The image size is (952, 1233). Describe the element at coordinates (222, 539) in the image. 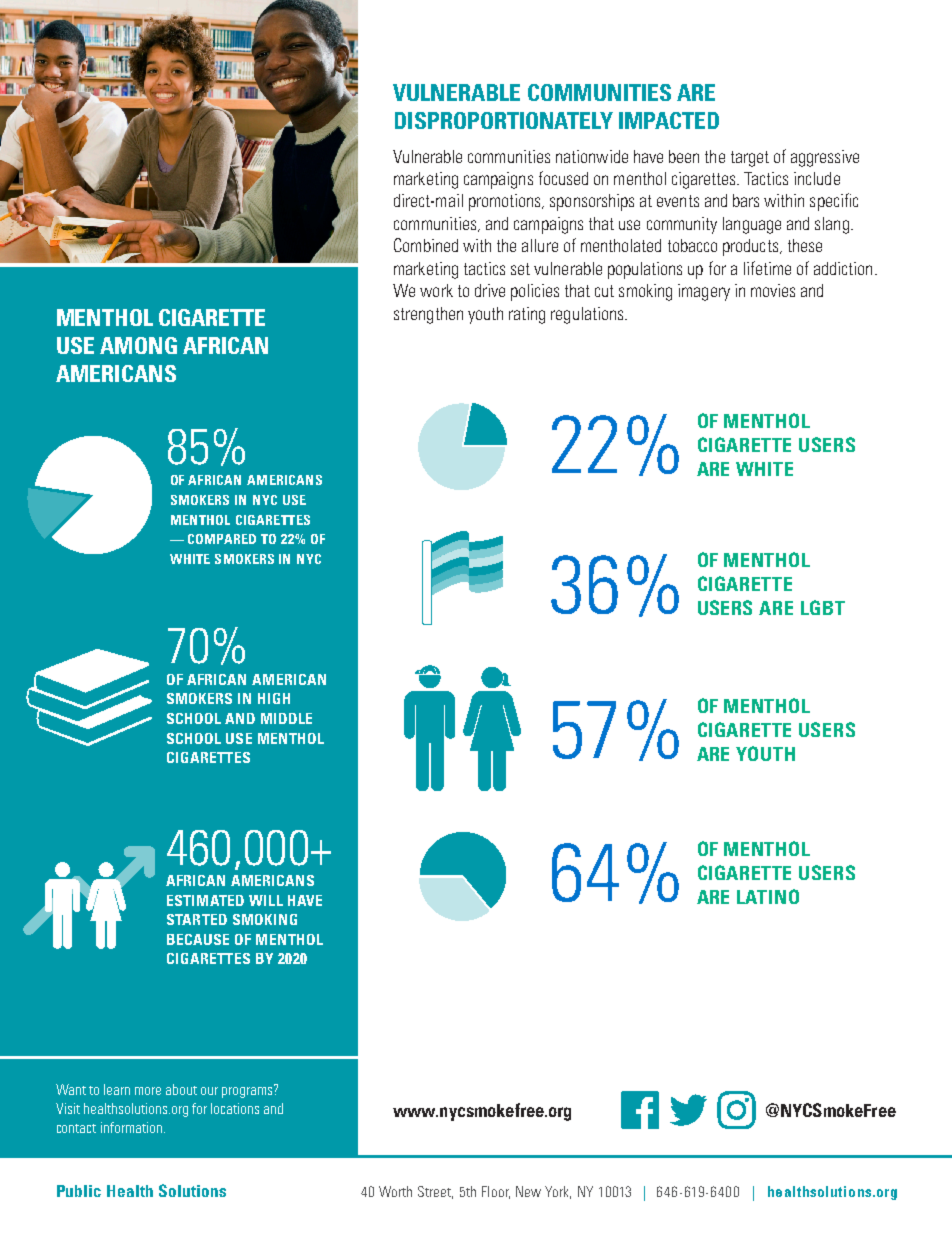

I see `COMPARED` at that location.
